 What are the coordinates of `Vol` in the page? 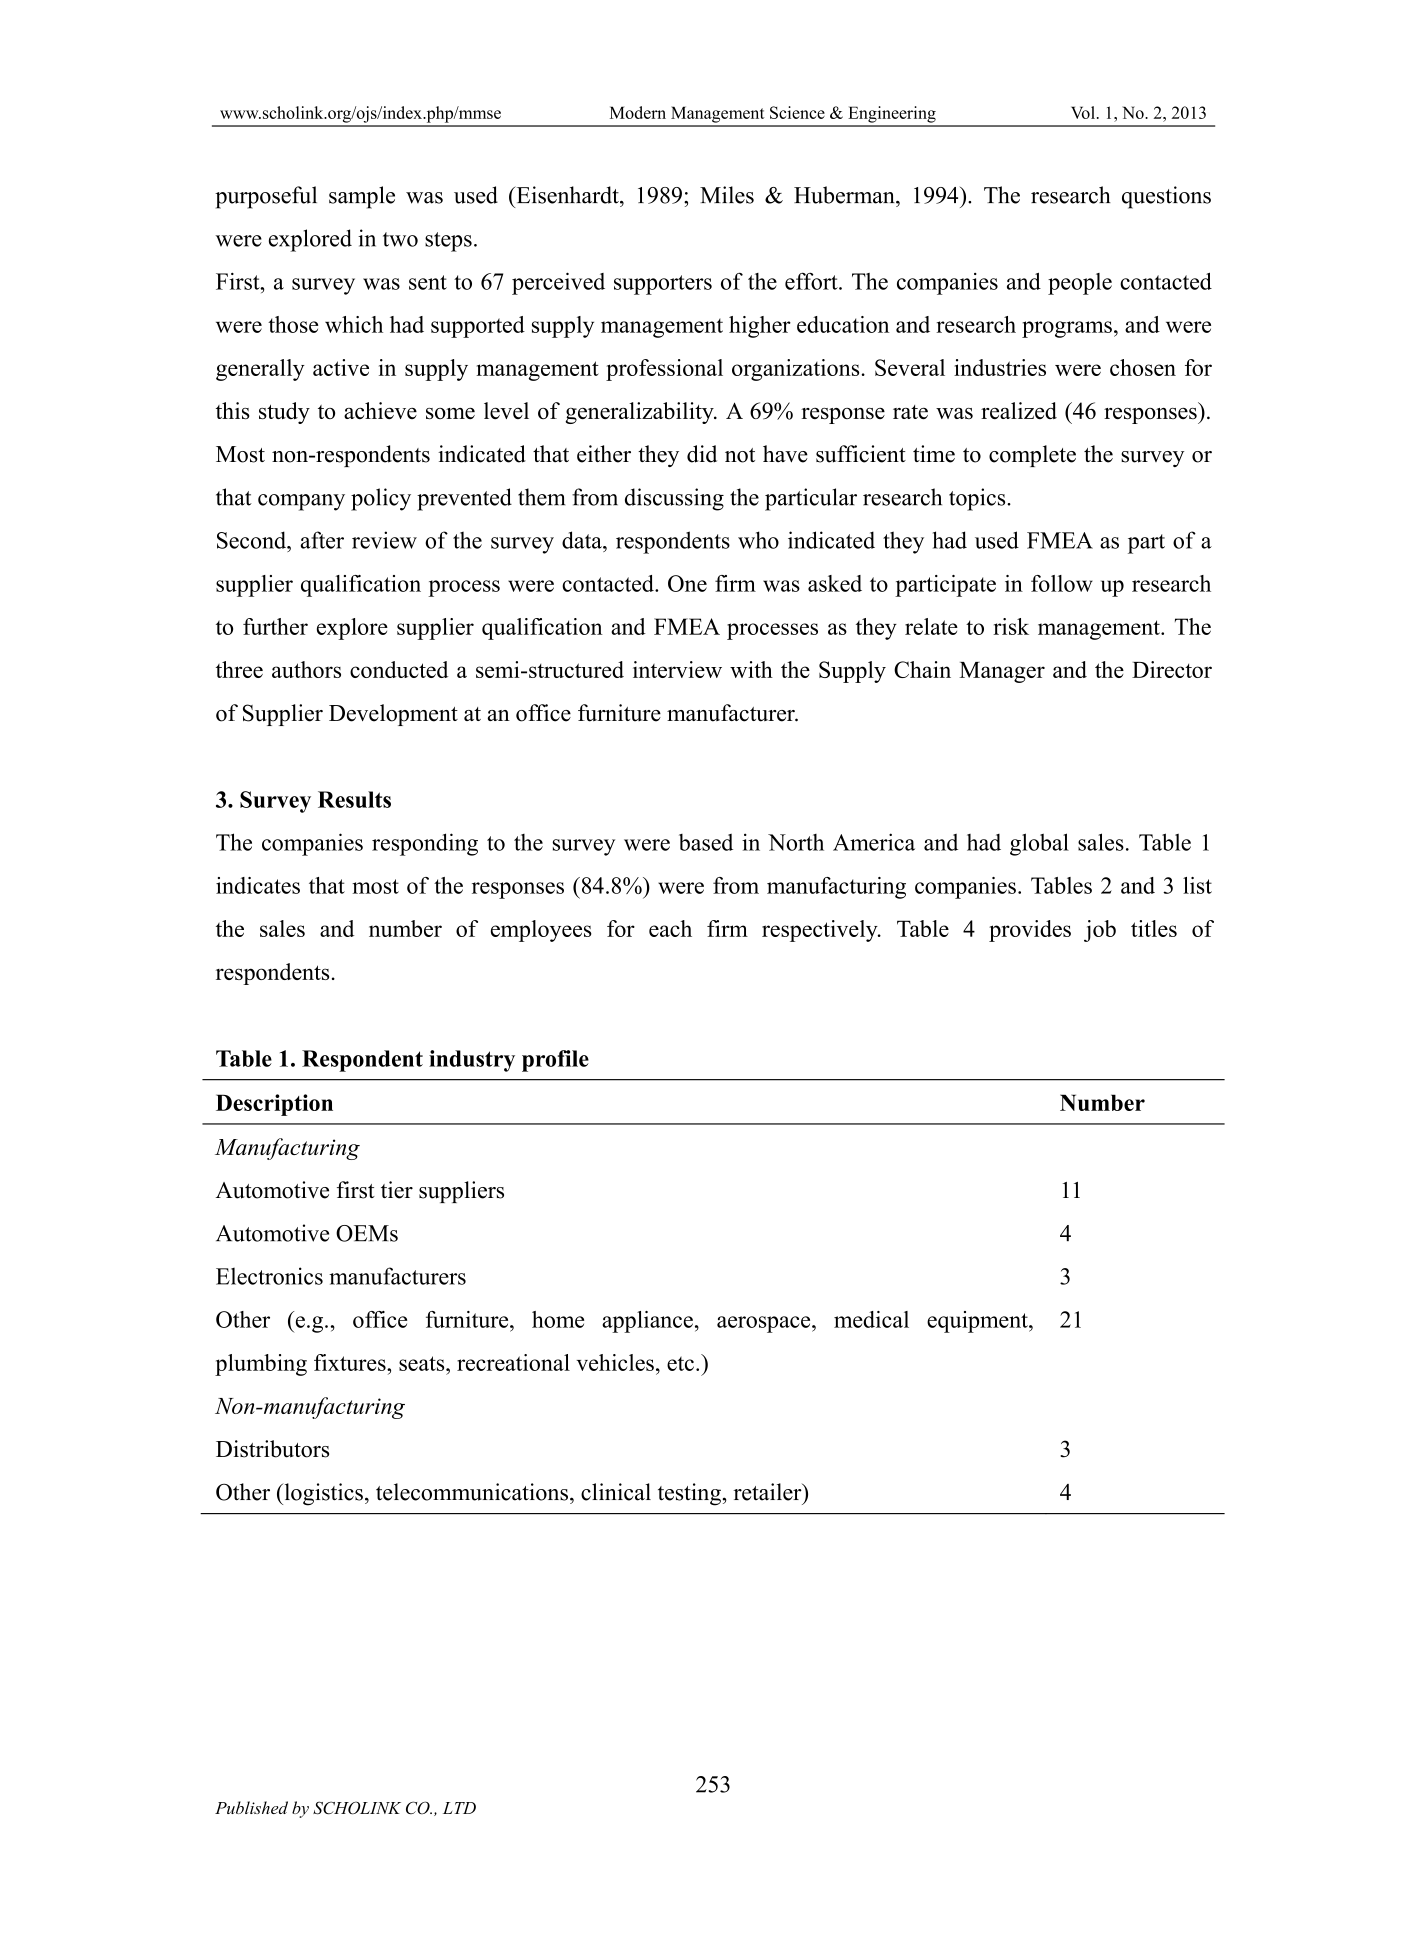 It's located at (1083, 112).
